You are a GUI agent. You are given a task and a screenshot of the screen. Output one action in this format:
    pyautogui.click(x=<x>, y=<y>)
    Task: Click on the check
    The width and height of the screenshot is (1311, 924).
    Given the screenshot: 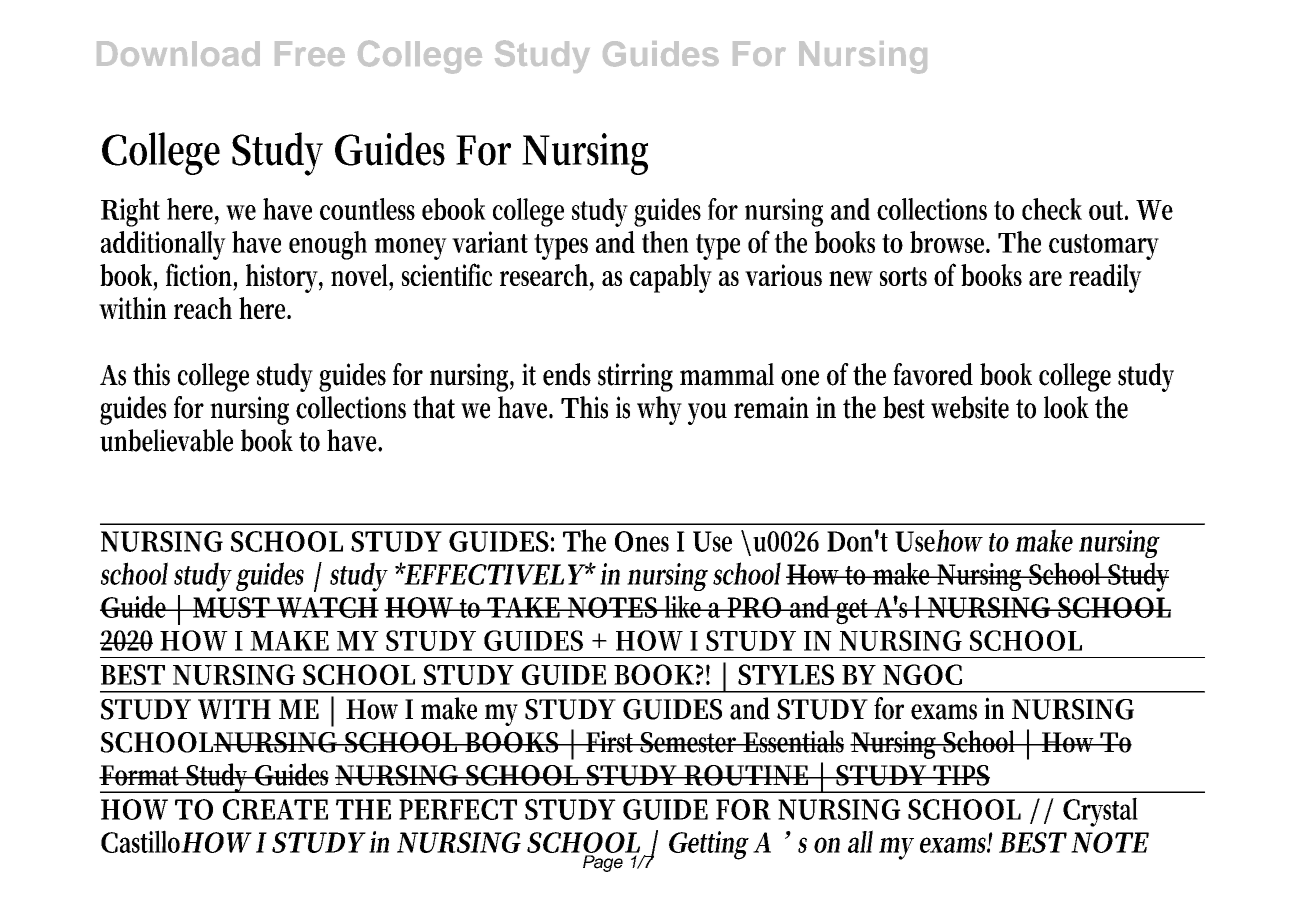 What is the action you would take?
    pyautogui.click(x=1052, y=209)
